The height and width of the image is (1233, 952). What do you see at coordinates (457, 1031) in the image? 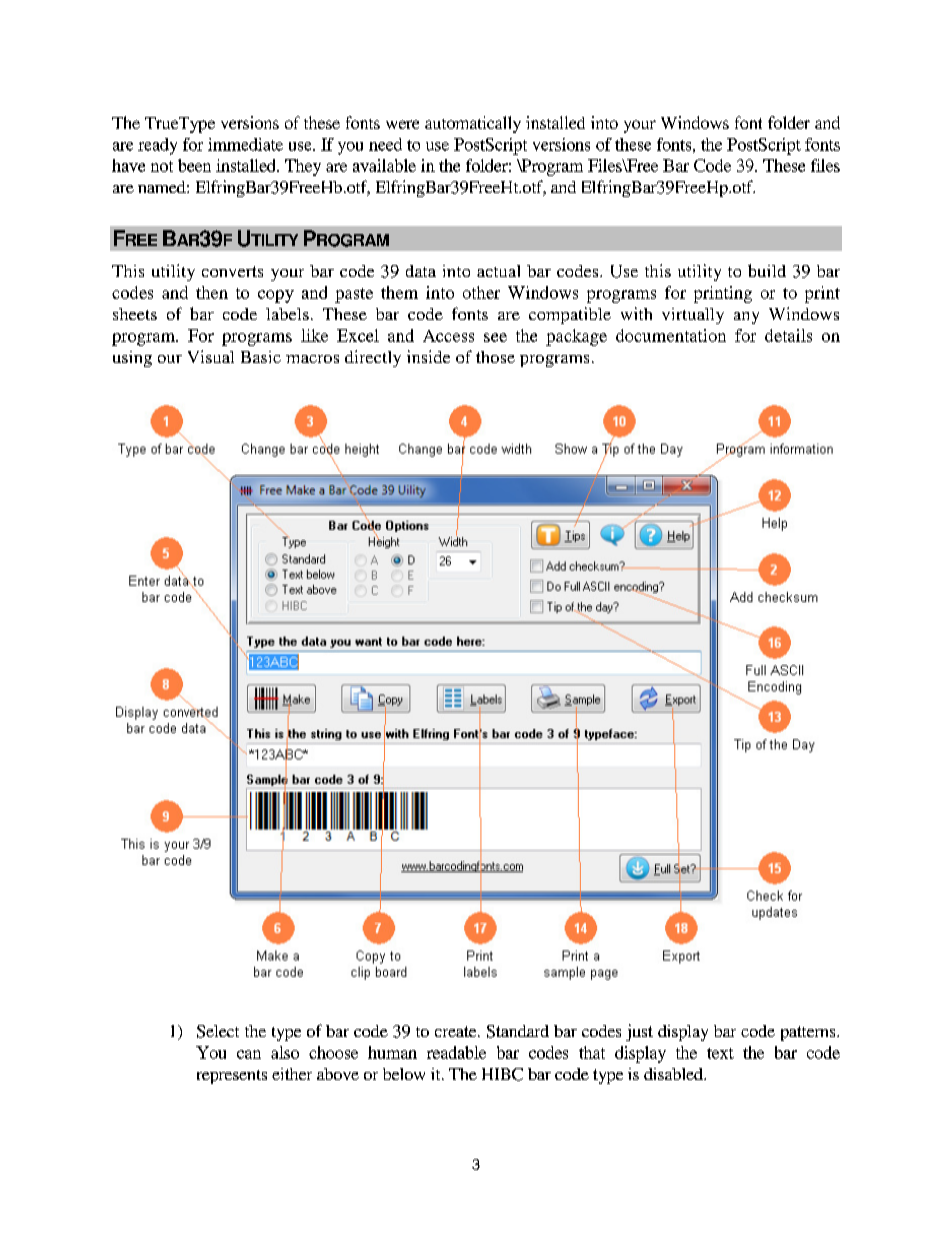
I see `create` at bounding box center [457, 1031].
